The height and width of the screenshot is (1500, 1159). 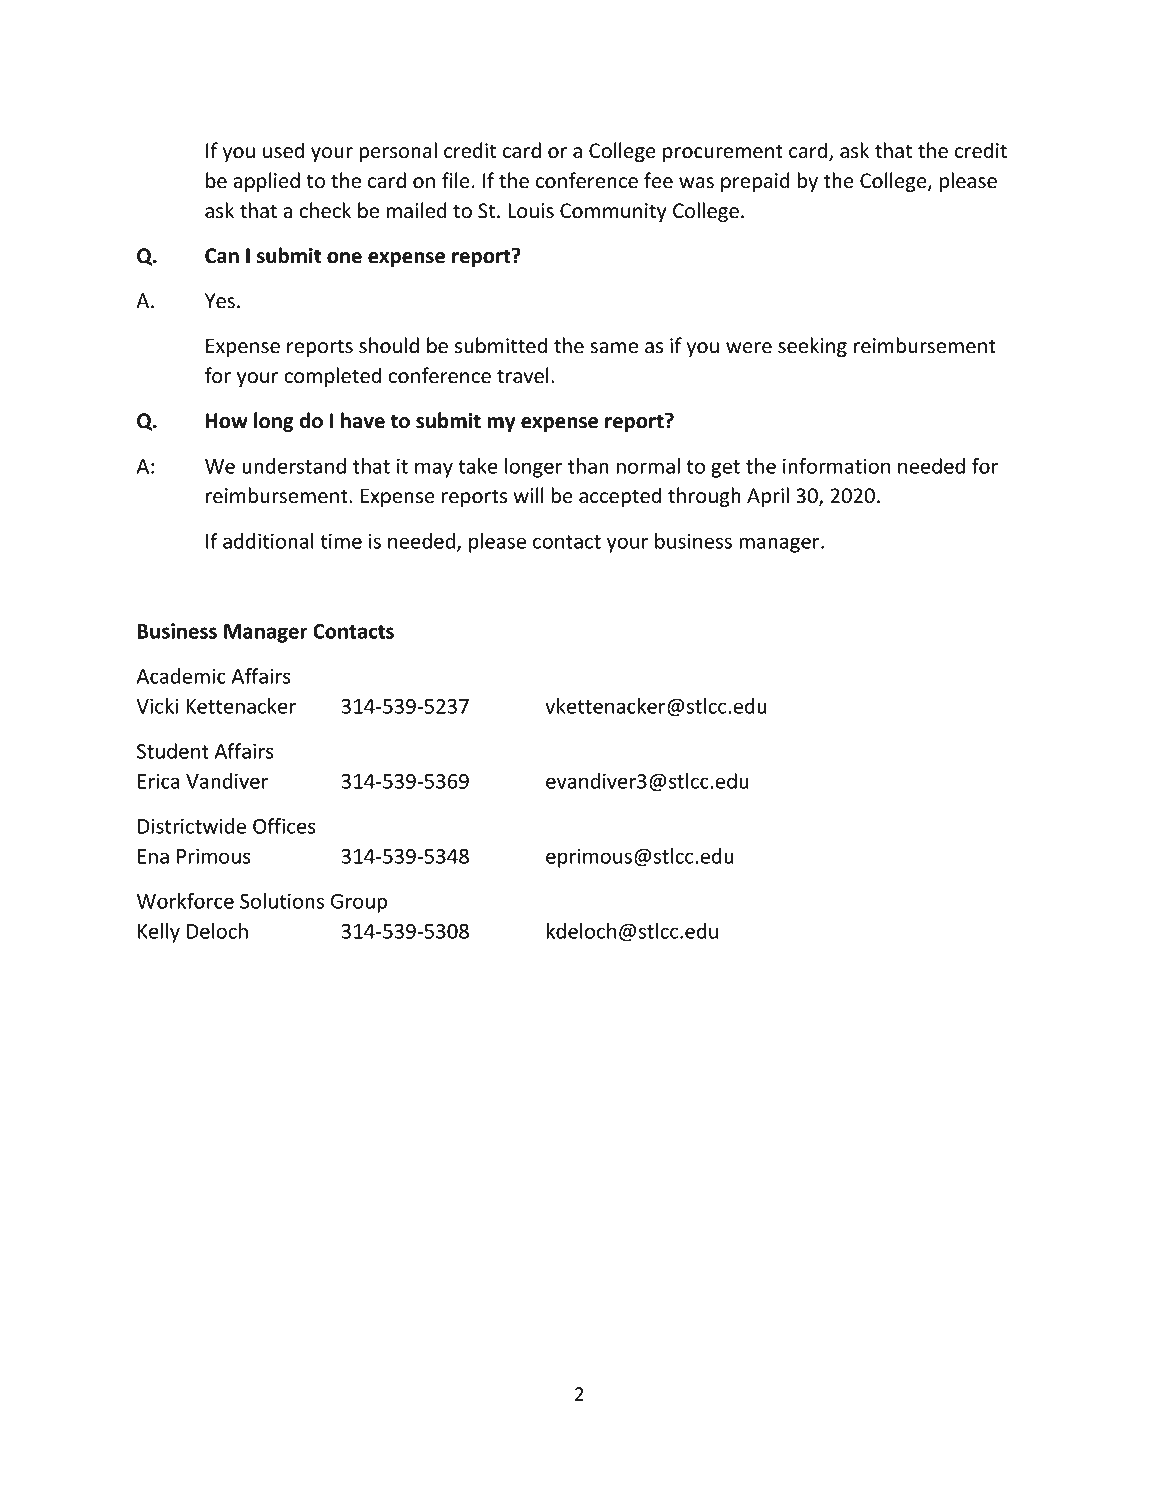 I want to click on Solutions, so click(x=282, y=901).
